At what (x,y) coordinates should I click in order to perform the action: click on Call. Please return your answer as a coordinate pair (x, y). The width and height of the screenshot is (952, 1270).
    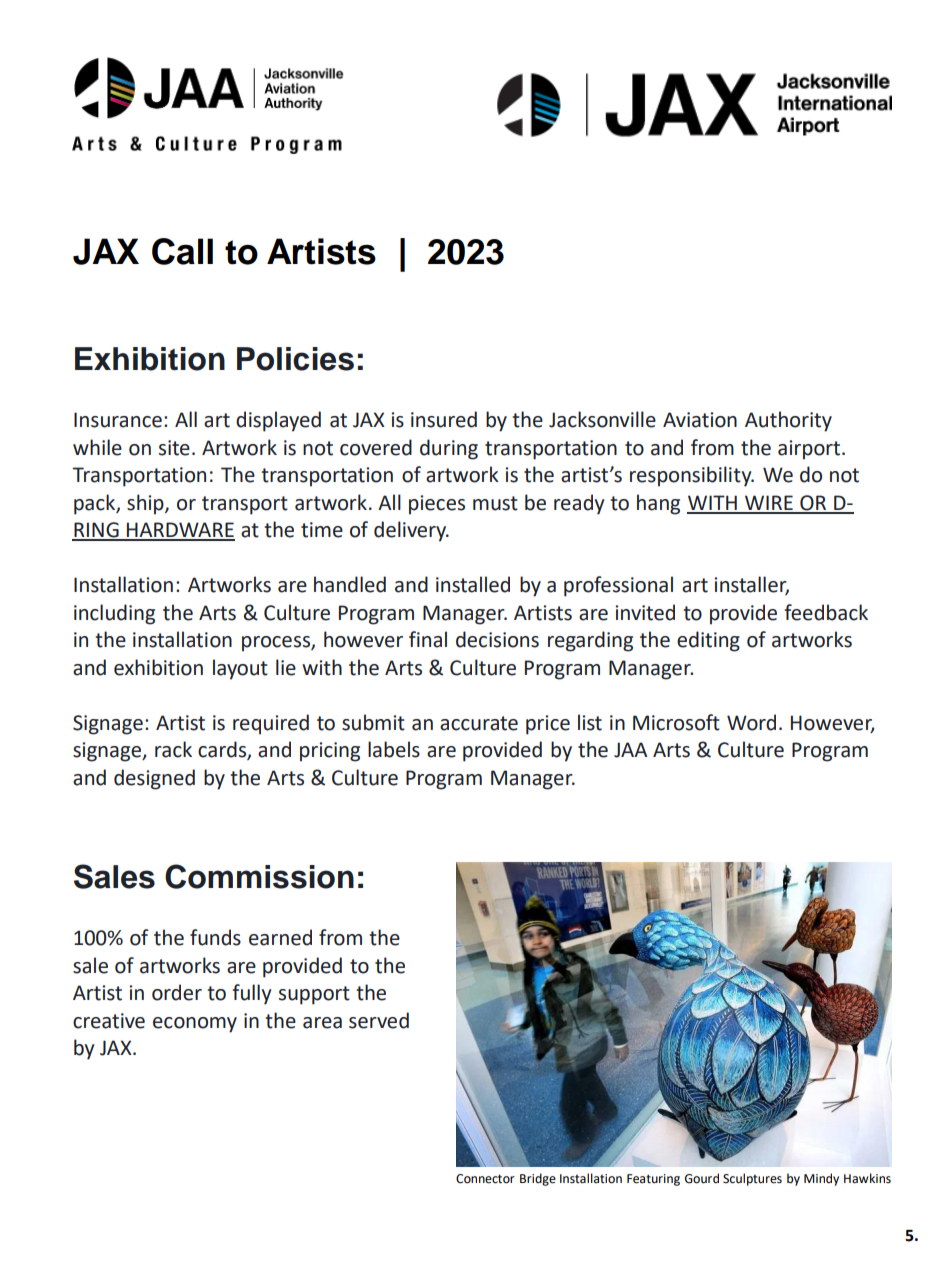
    Looking at the image, I should click on (182, 251).
